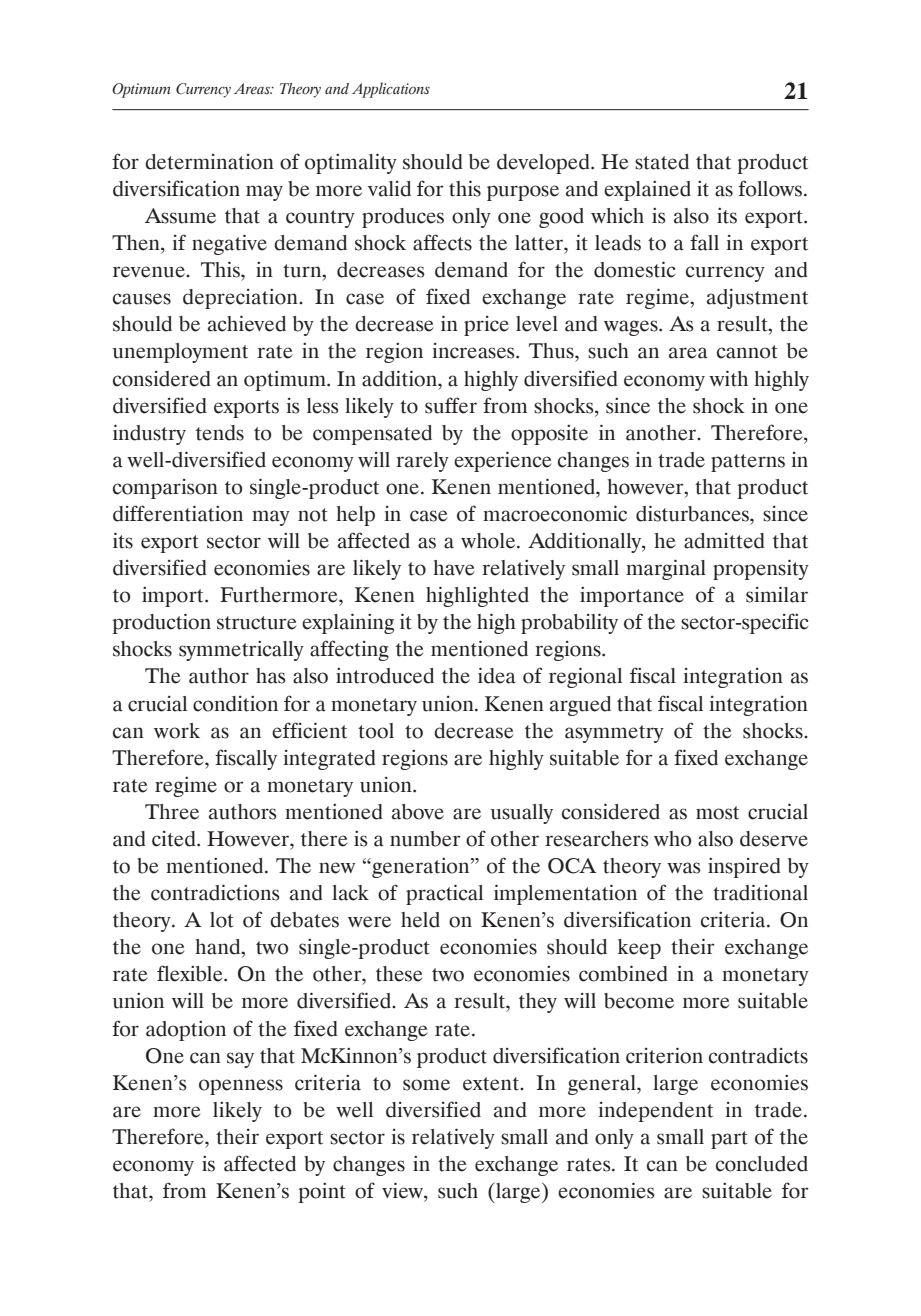 This image has width=921, height=1316. I want to click on determination, so click(209, 162).
